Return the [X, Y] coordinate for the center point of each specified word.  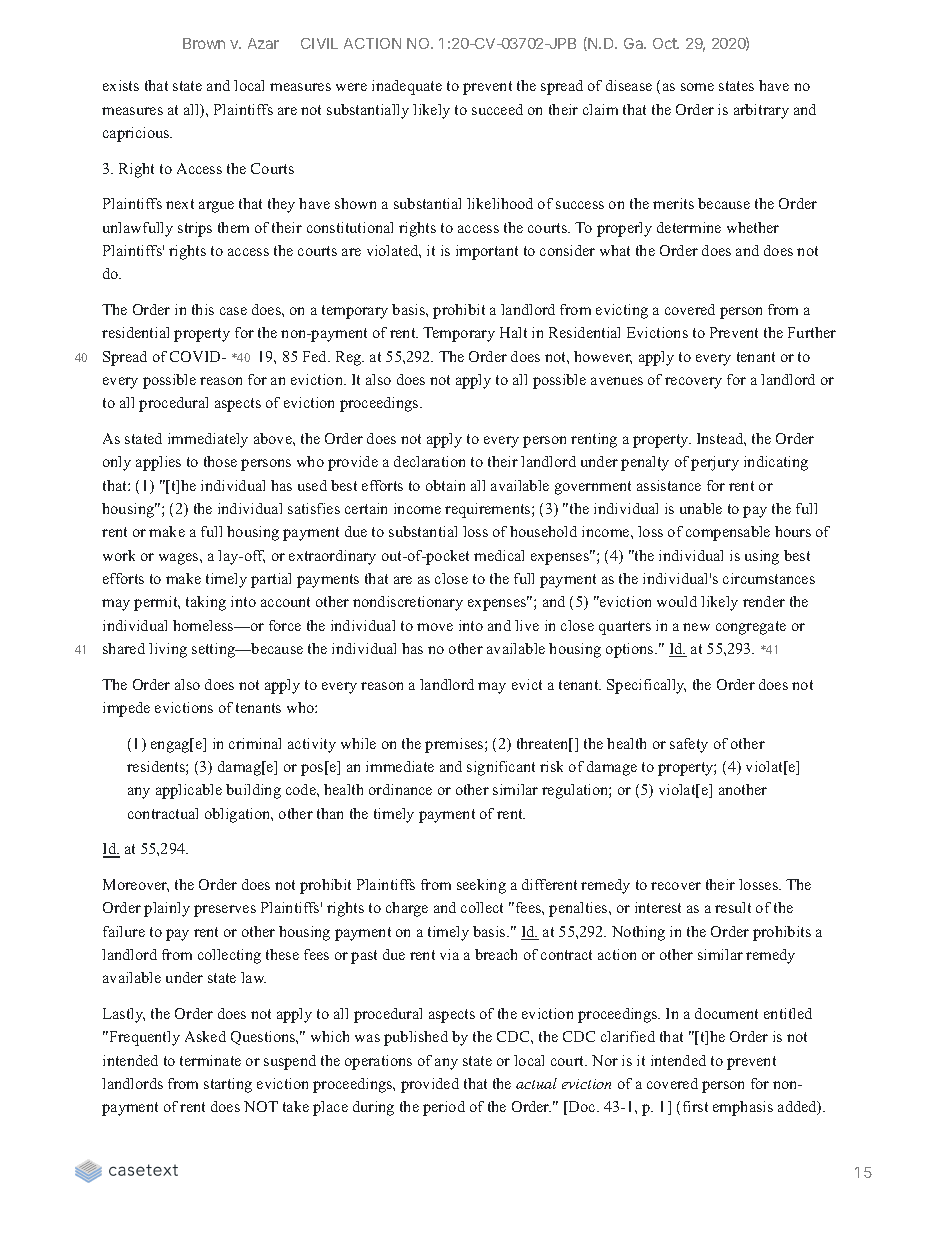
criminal [255, 743]
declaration [429, 461]
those [220, 461]
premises [455, 745]
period [444, 1108]
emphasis [743, 1108]
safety [689, 745]
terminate [210, 1060]
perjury [715, 463]
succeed [497, 109]
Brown [204, 43]
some [697, 87]
